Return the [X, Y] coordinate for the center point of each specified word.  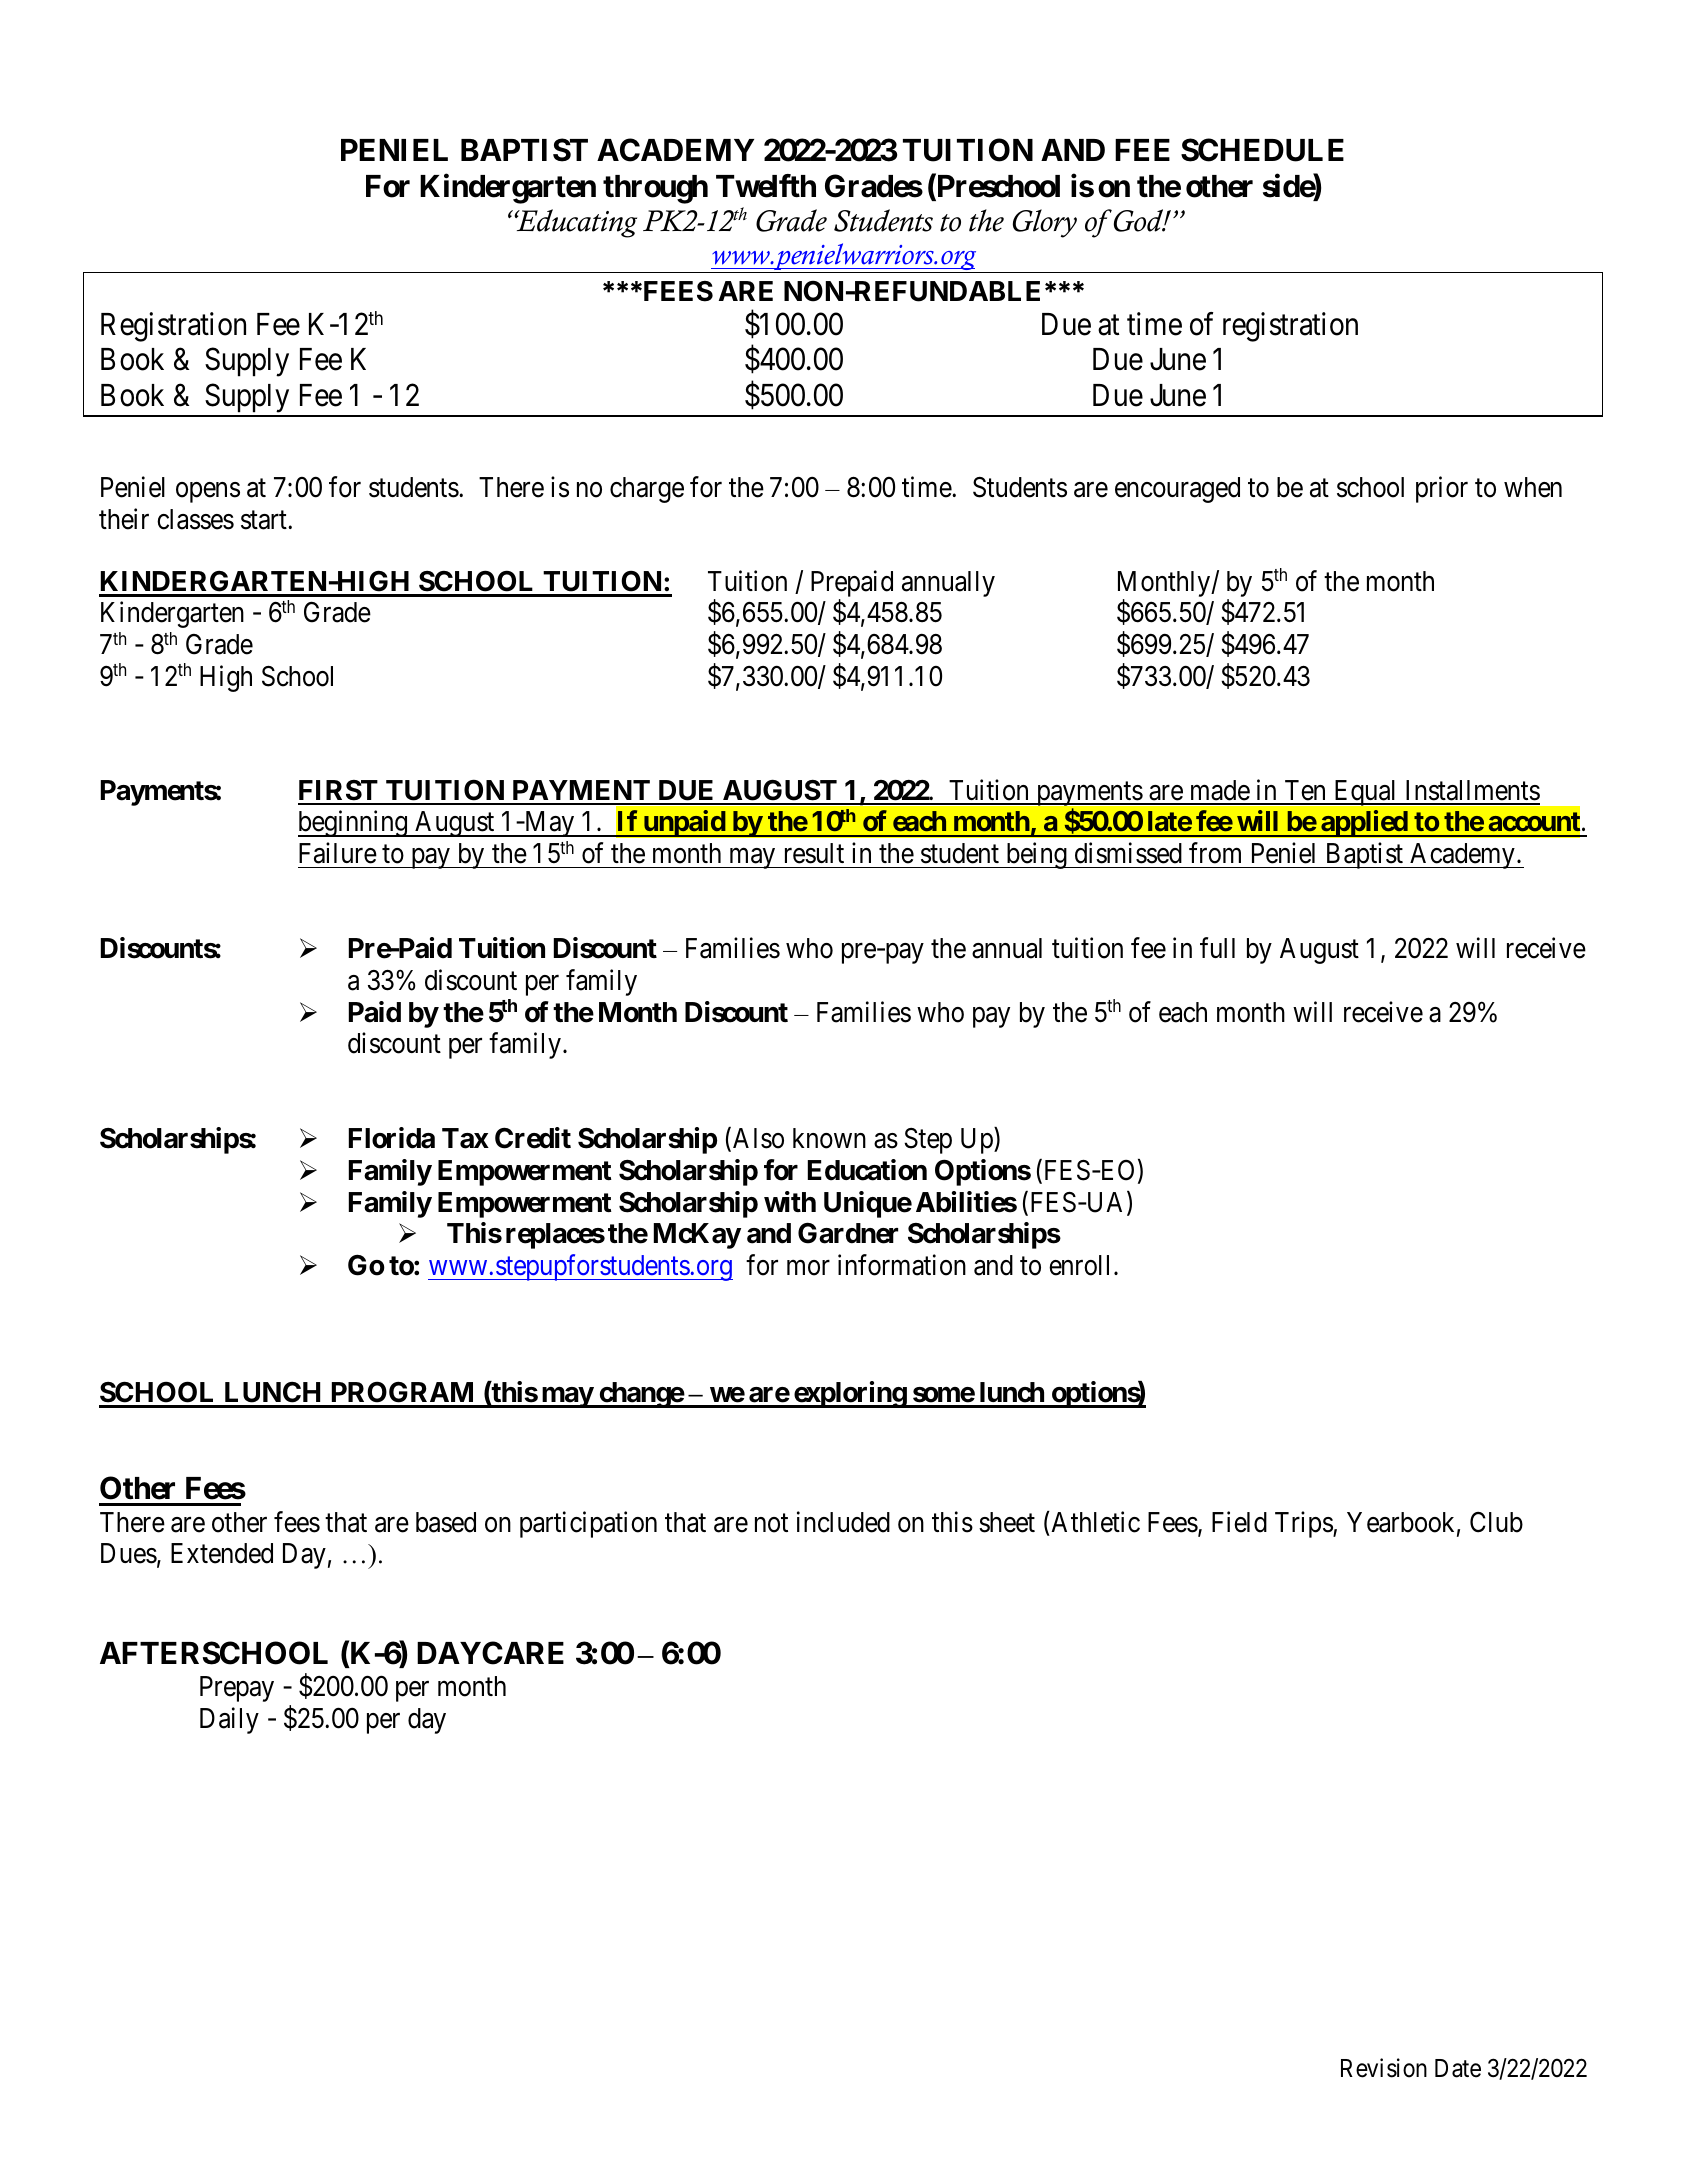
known [829, 1138]
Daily [229, 1720]
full [1217, 948]
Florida [392, 1138]
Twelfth [766, 186]
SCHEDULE [1262, 150]
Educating [575, 223]
